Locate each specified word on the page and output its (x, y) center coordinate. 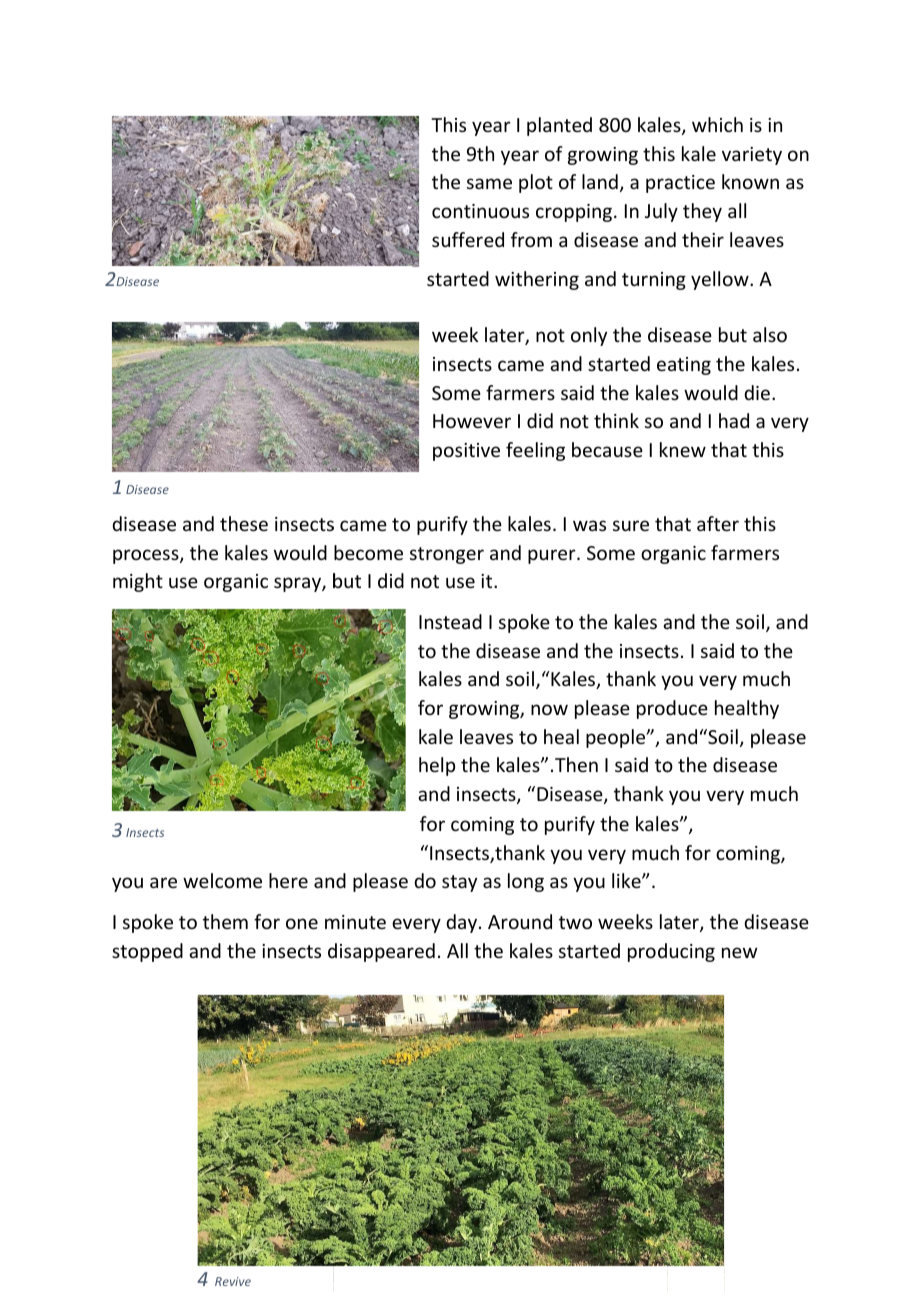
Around (520, 921)
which (717, 124)
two (575, 922)
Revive (233, 1281)
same (489, 183)
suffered (468, 239)
